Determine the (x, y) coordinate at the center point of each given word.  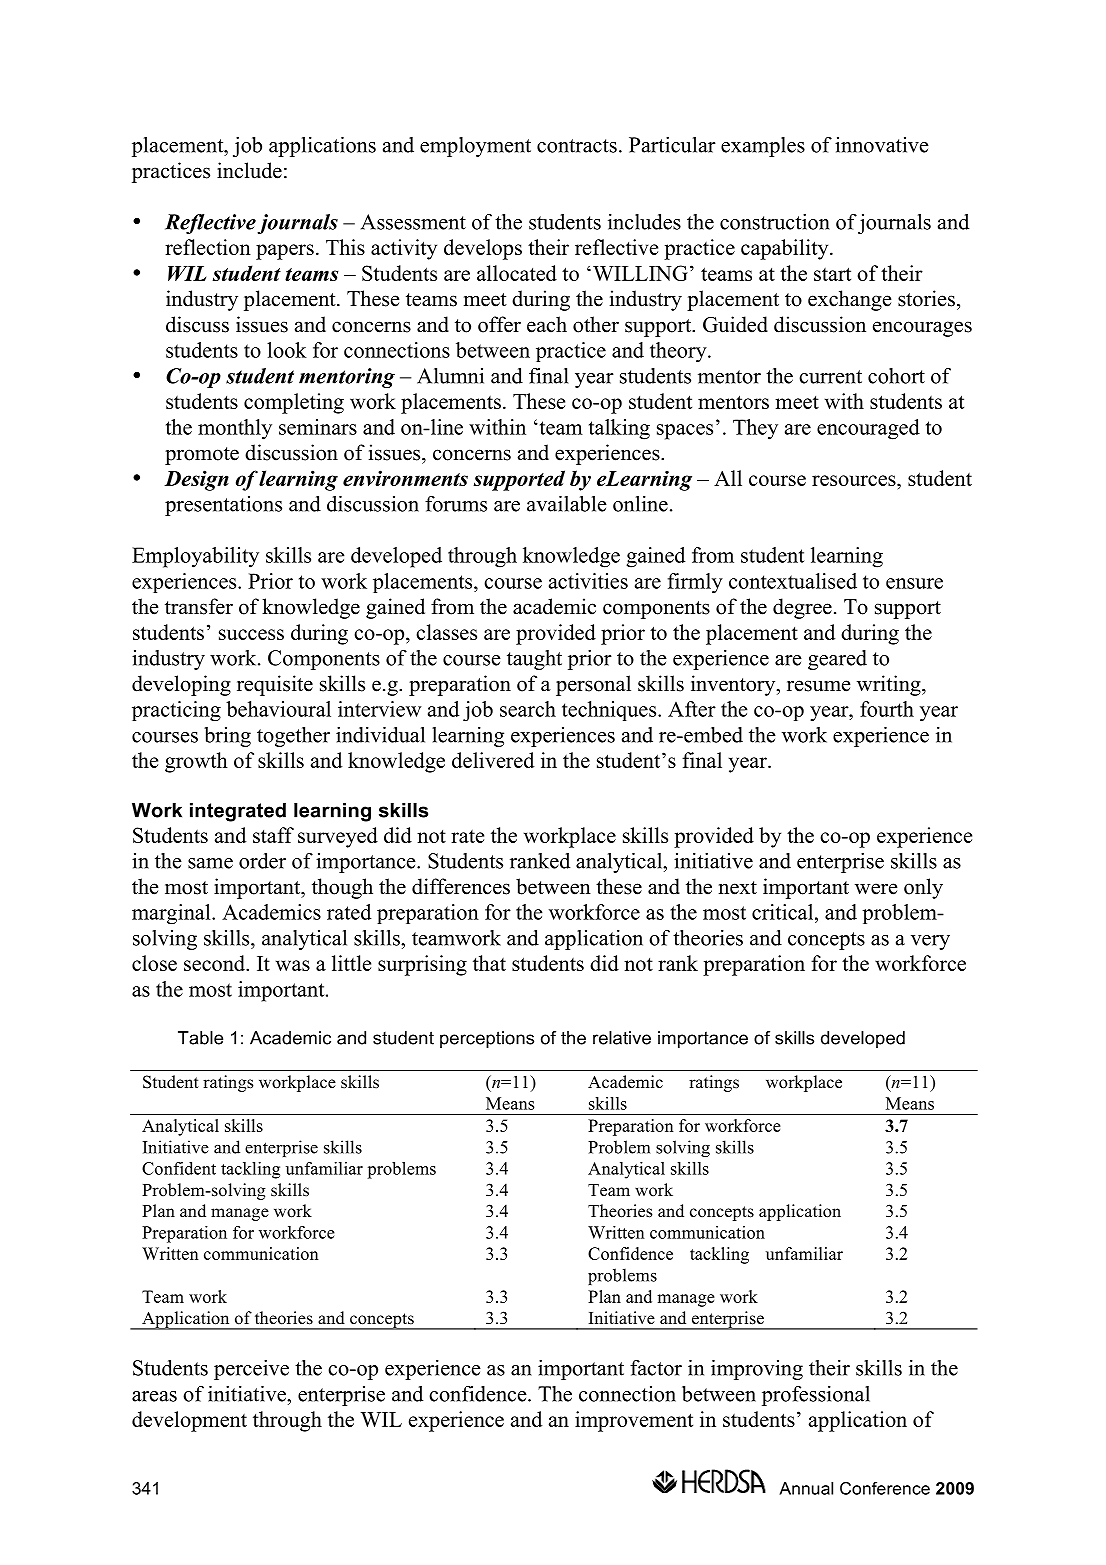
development (189, 1421)
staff (273, 835)
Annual (806, 1488)
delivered (493, 760)
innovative (882, 145)
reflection (208, 247)
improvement (634, 1421)
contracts (577, 146)
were (876, 889)
